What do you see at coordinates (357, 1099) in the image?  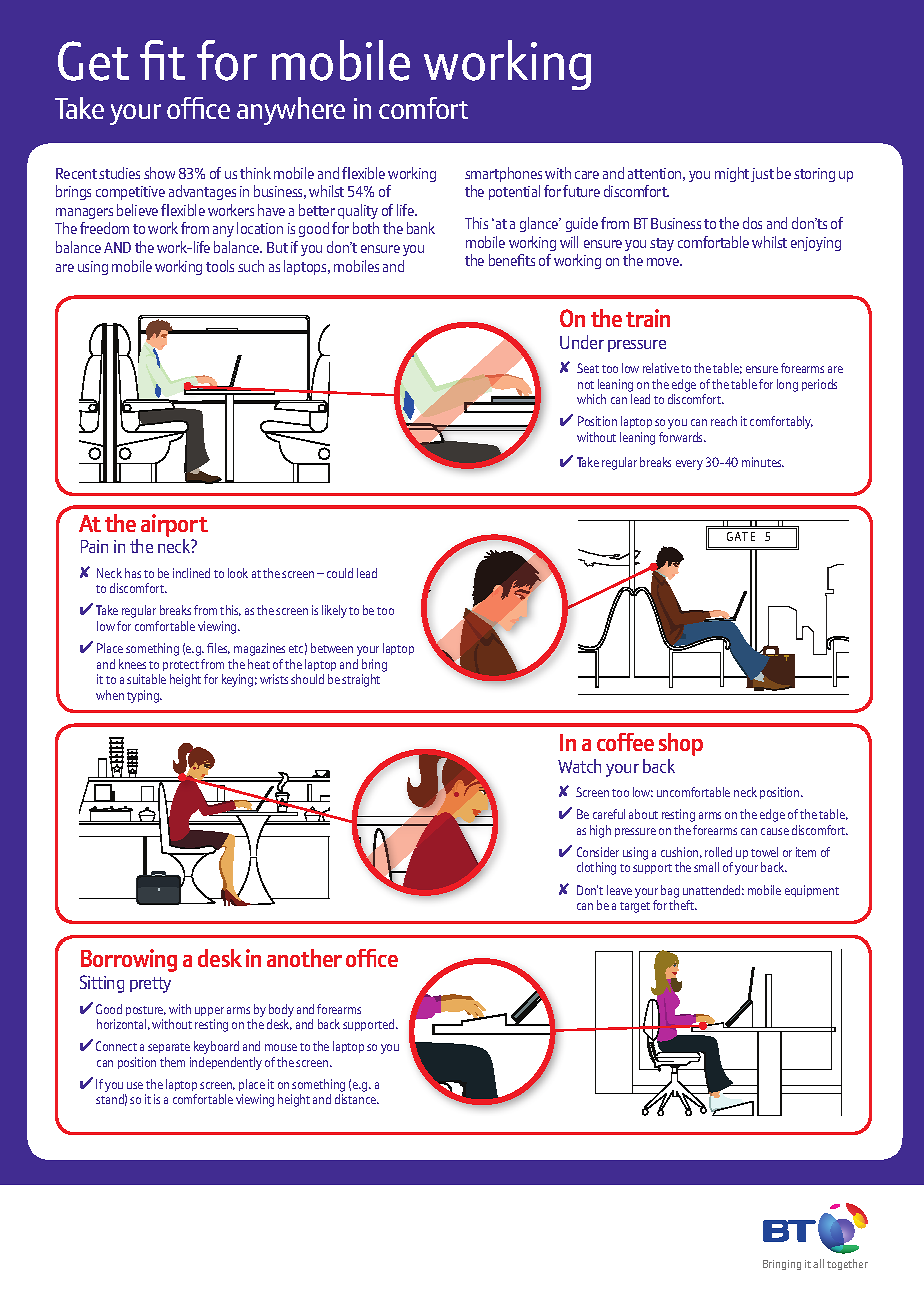 I see `distance` at bounding box center [357, 1099].
